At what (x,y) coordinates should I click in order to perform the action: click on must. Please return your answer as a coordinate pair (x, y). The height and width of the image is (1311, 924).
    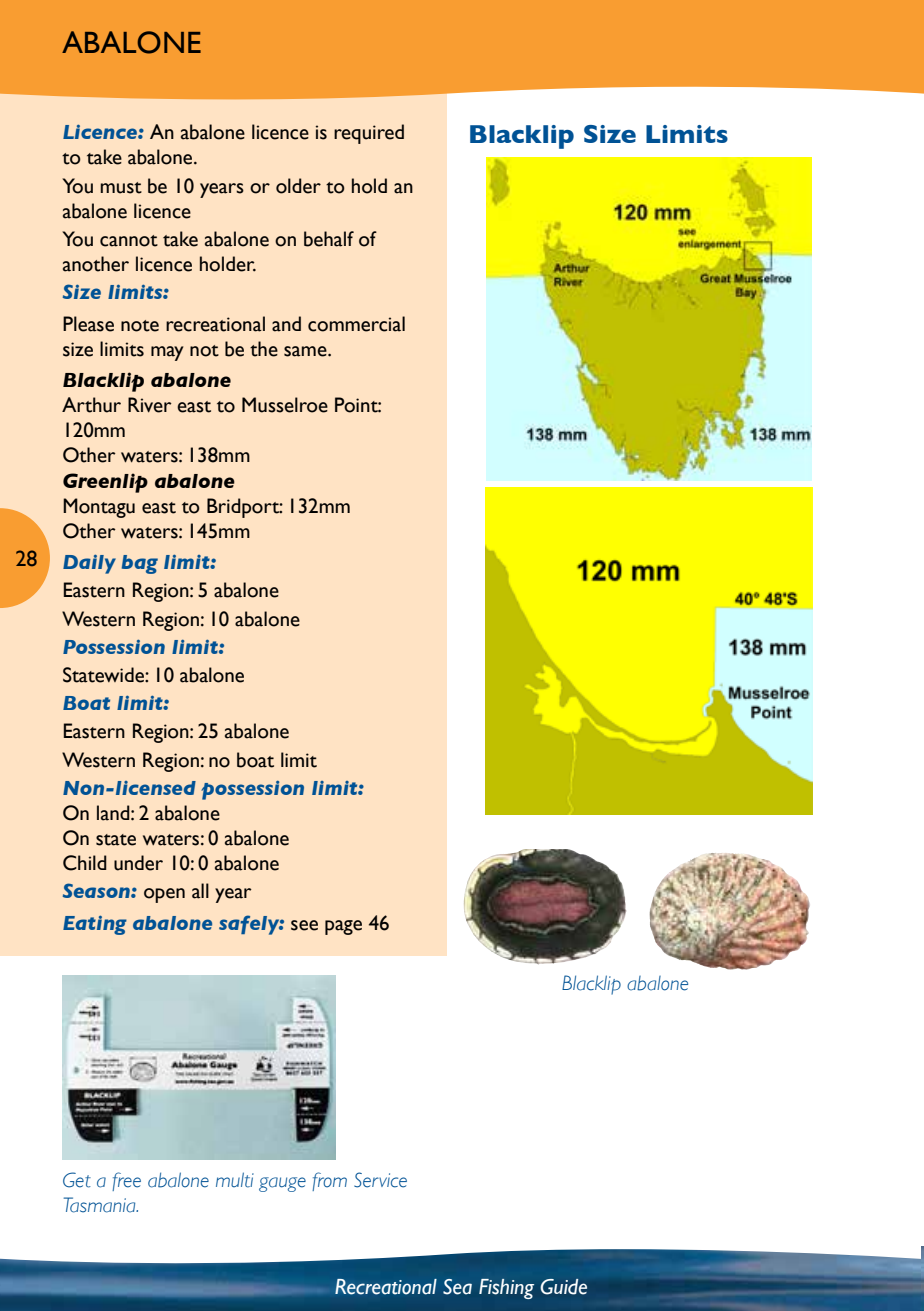
    Looking at the image, I should click on (121, 188).
